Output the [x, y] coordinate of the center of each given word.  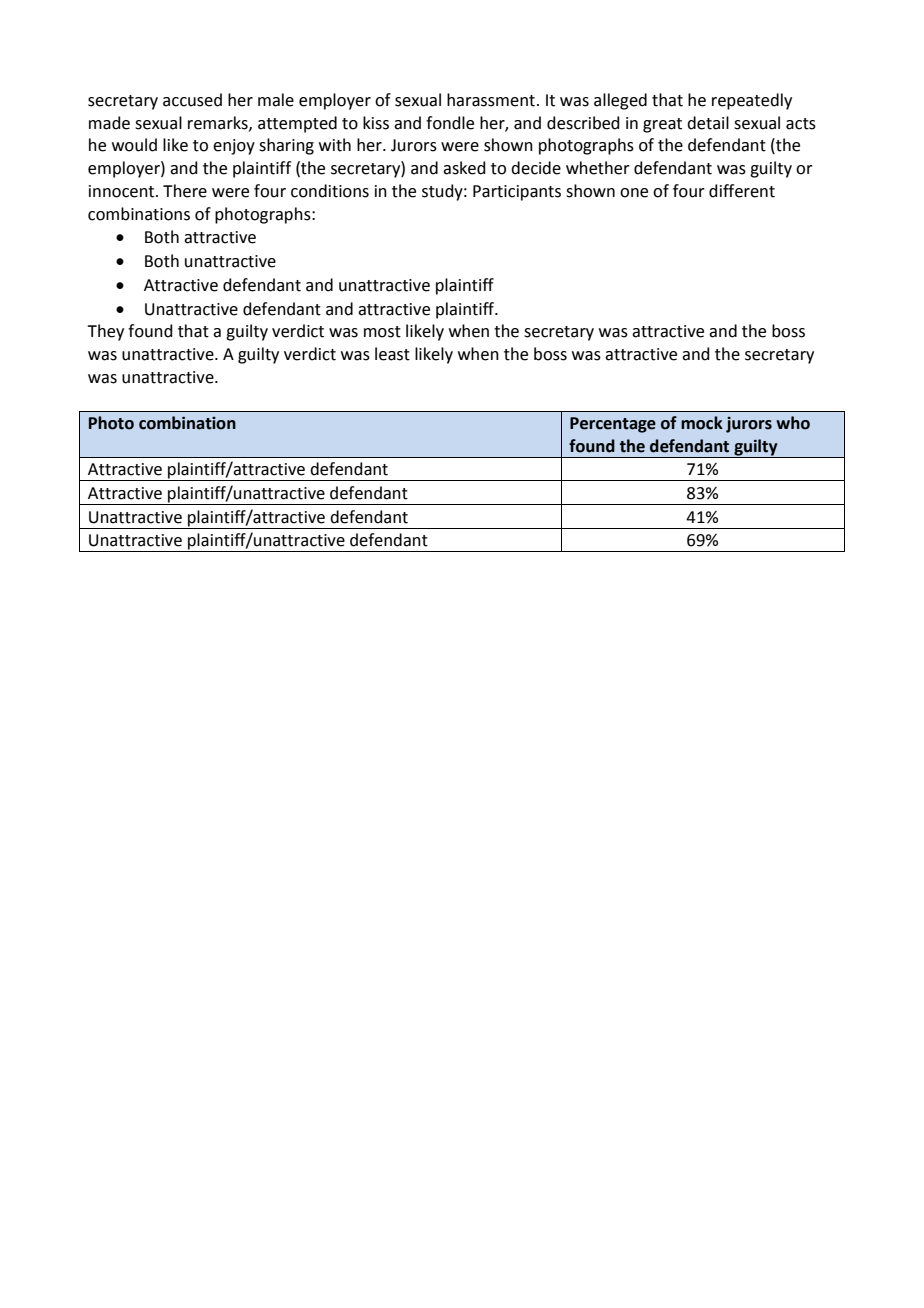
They [105, 332]
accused [192, 100]
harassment [491, 100]
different [742, 191]
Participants [517, 193]
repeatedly [752, 101]
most [382, 332]
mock [702, 423]
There [185, 191]
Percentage [613, 425]
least [392, 354]
